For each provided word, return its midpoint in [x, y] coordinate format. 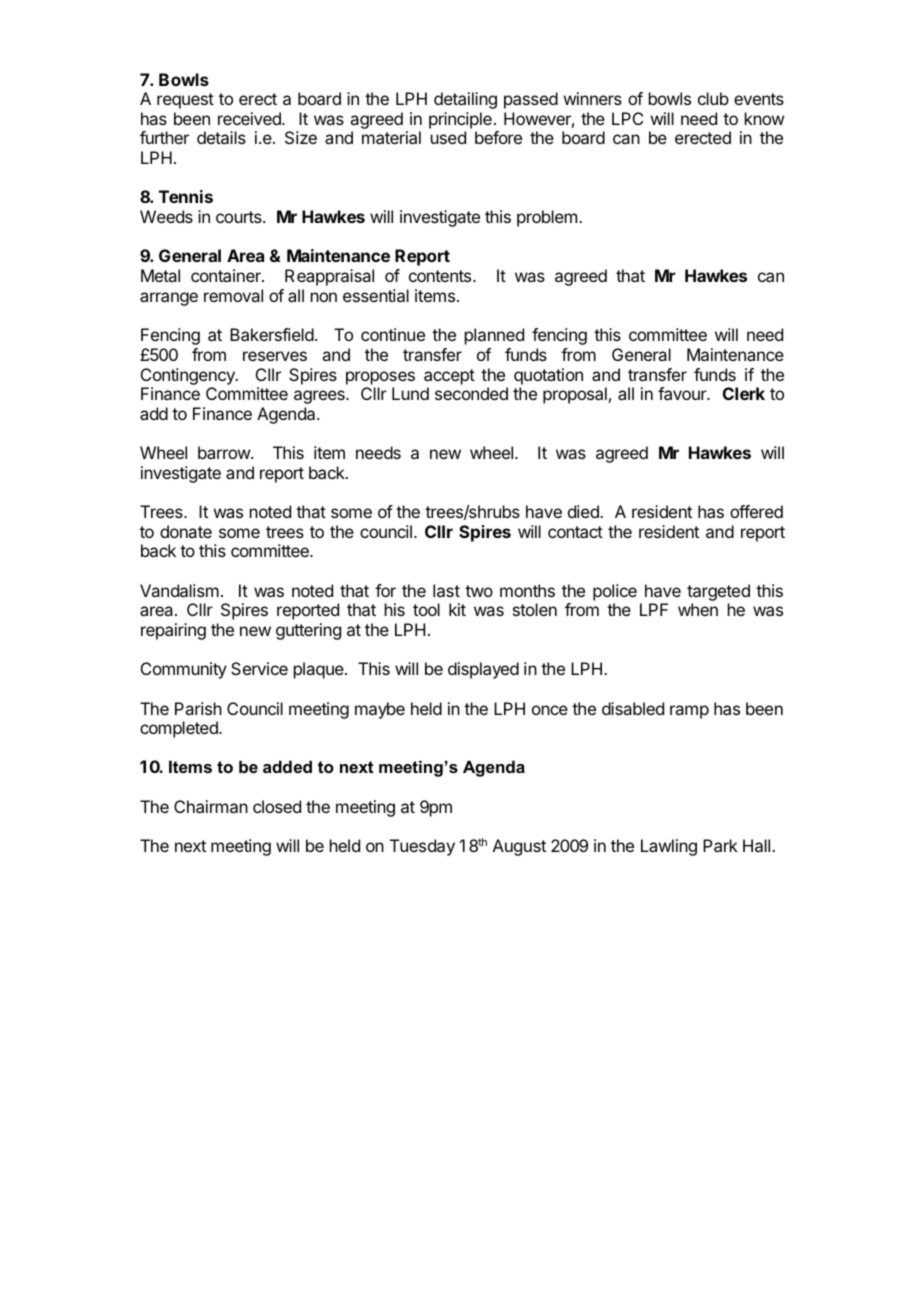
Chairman [211, 806]
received [250, 118]
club [713, 98]
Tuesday [422, 847]
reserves [275, 356]
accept [449, 377]
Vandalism [179, 590]
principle [460, 120]
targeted [718, 592]
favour [683, 393]
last [446, 590]
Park [720, 845]
